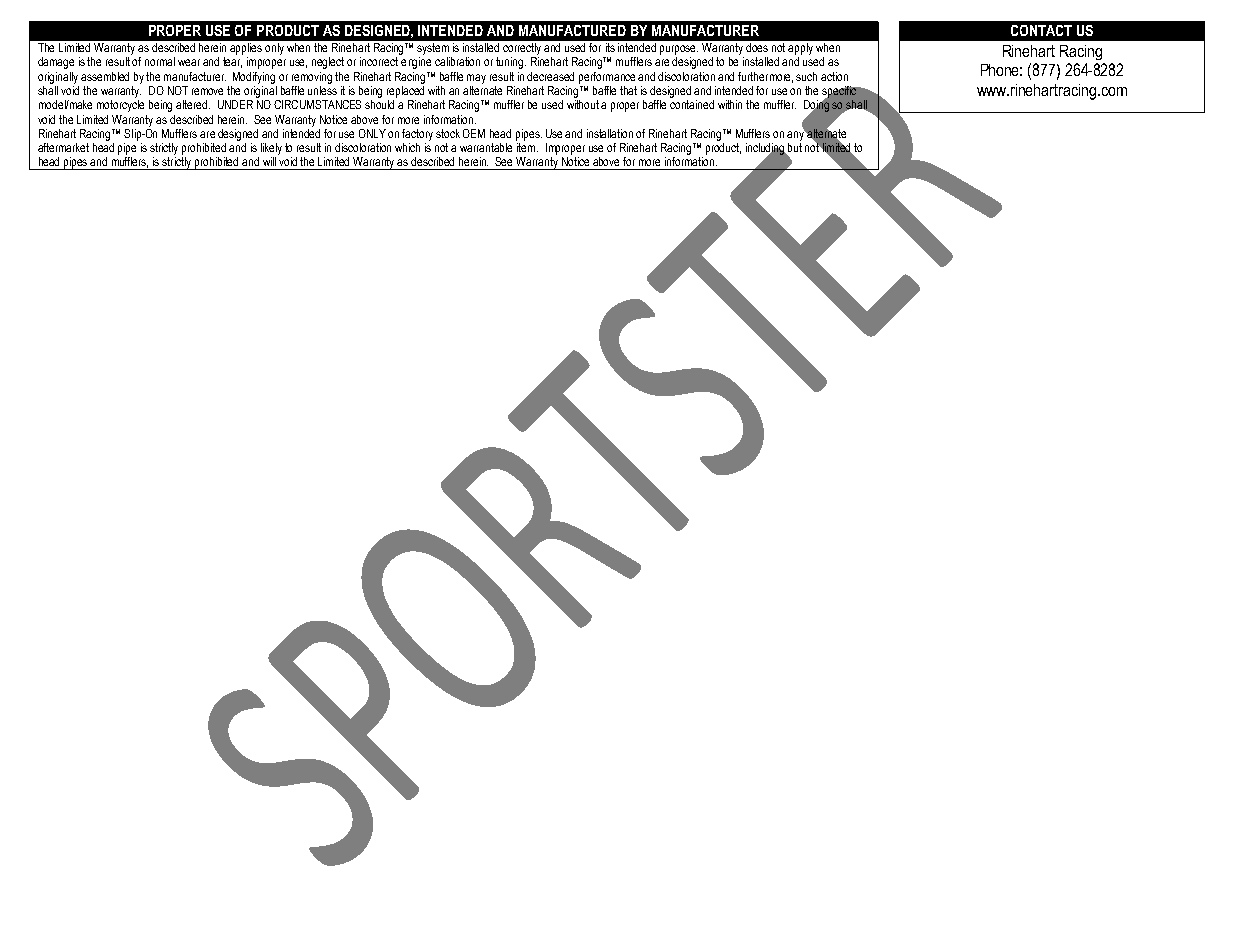 The image size is (1233, 952). Describe the element at coordinates (692, 104) in the document. I see `contained` at that location.
